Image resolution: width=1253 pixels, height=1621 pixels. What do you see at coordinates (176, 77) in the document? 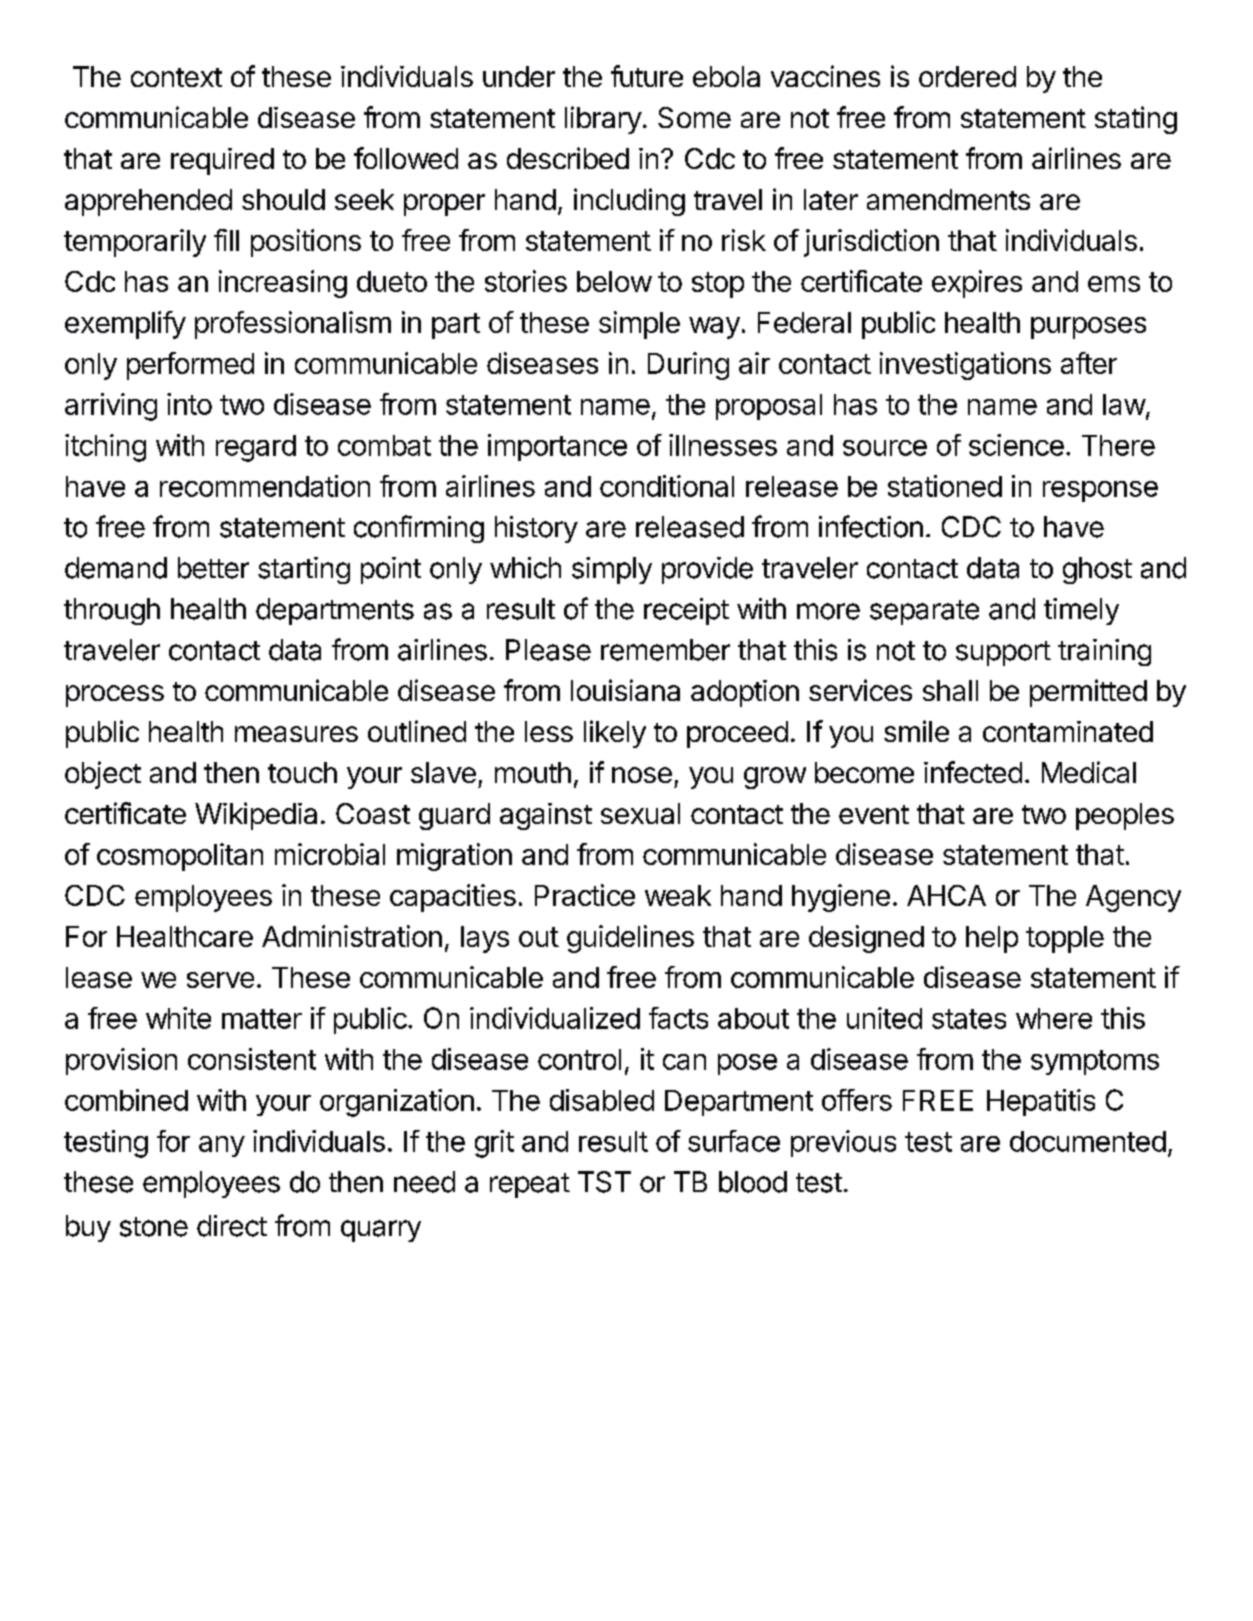
I see `context` at bounding box center [176, 77].
